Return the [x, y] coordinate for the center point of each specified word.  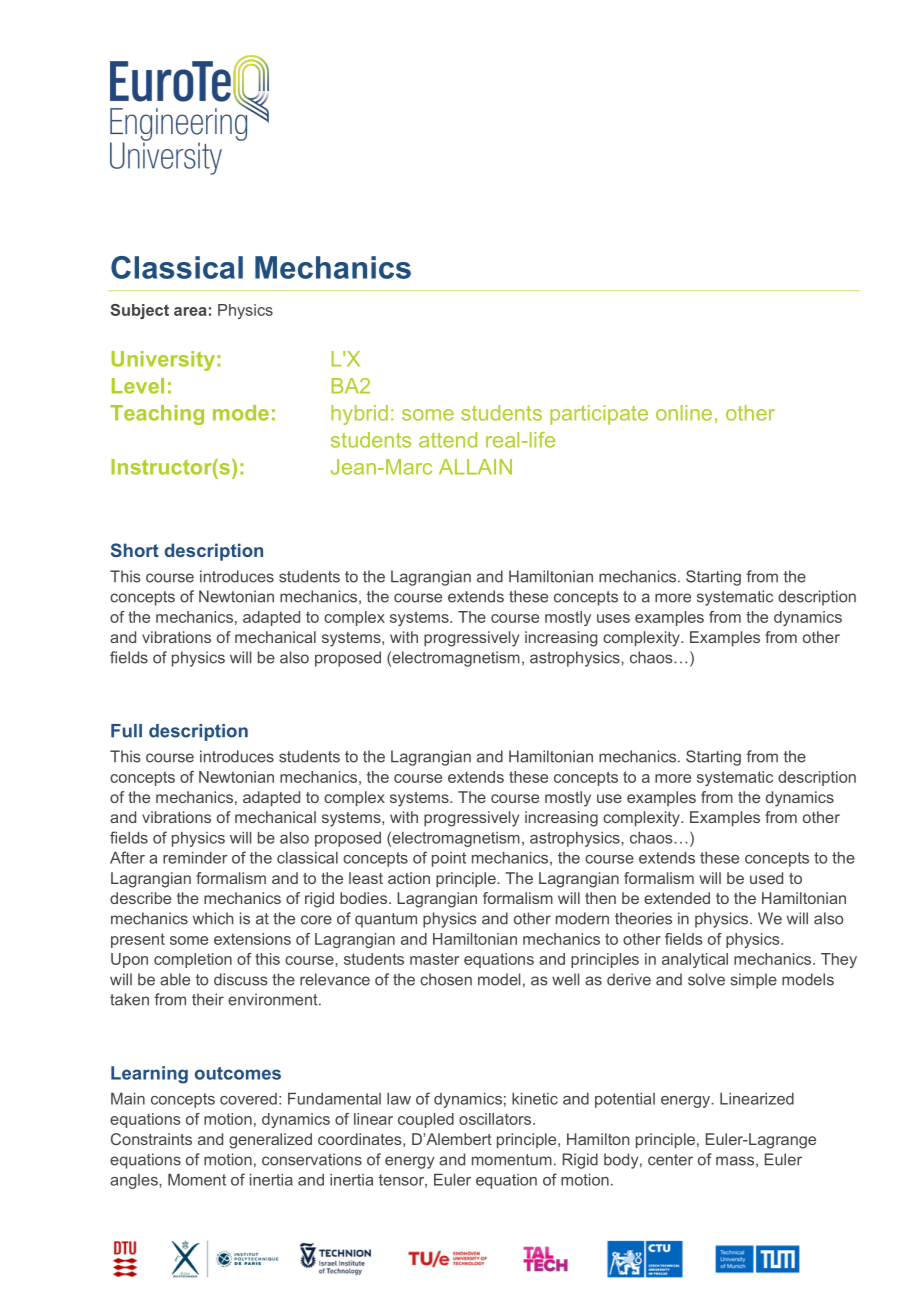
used [766, 878]
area [190, 311]
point [449, 859]
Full [126, 731]
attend [448, 440]
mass [735, 1161]
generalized [270, 1141]
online [684, 413]
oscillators [495, 1119]
